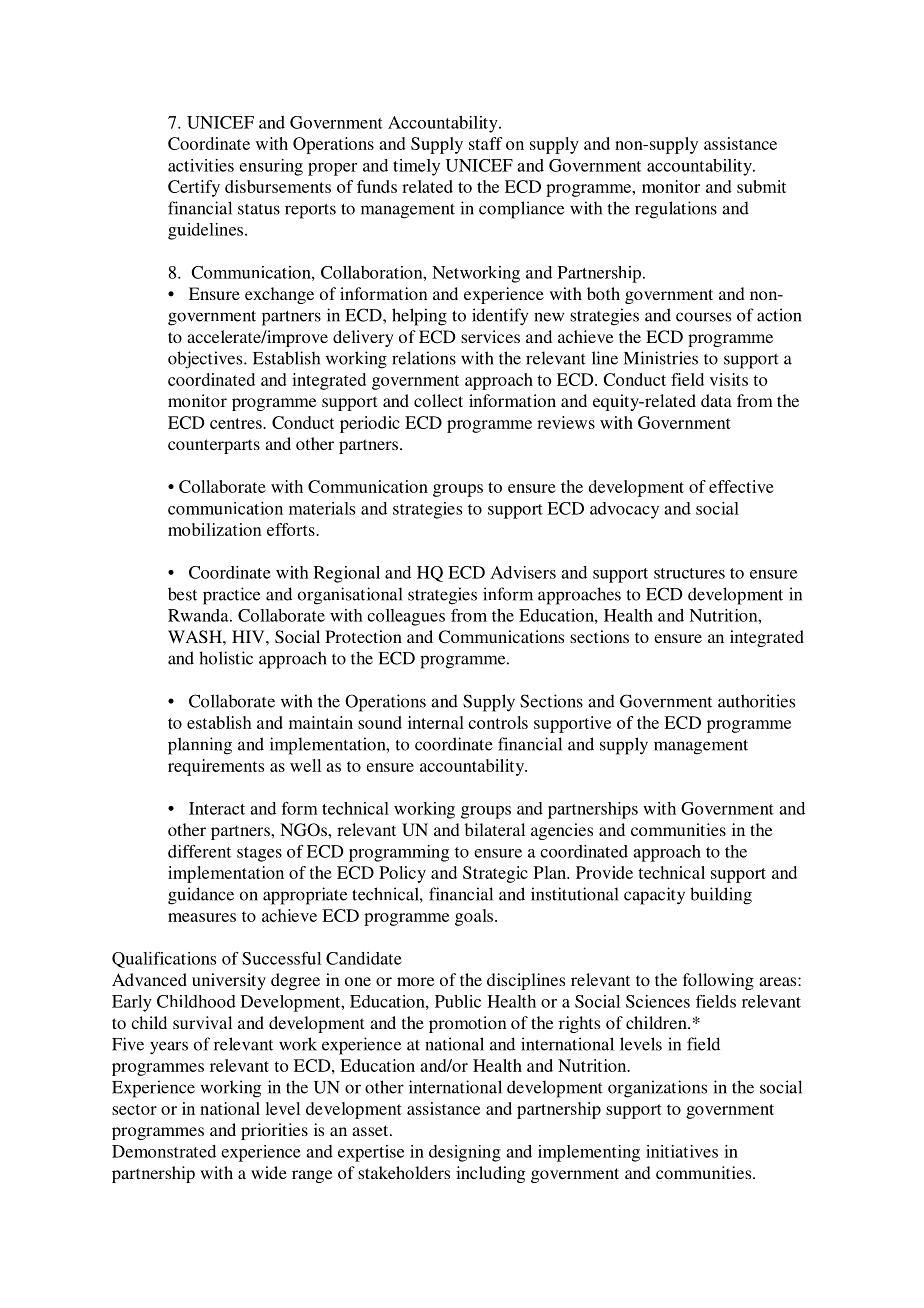 The height and width of the document is (1308, 924). What do you see at coordinates (438, 400) in the document?
I see `collect` at bounding box center [438, 400].
